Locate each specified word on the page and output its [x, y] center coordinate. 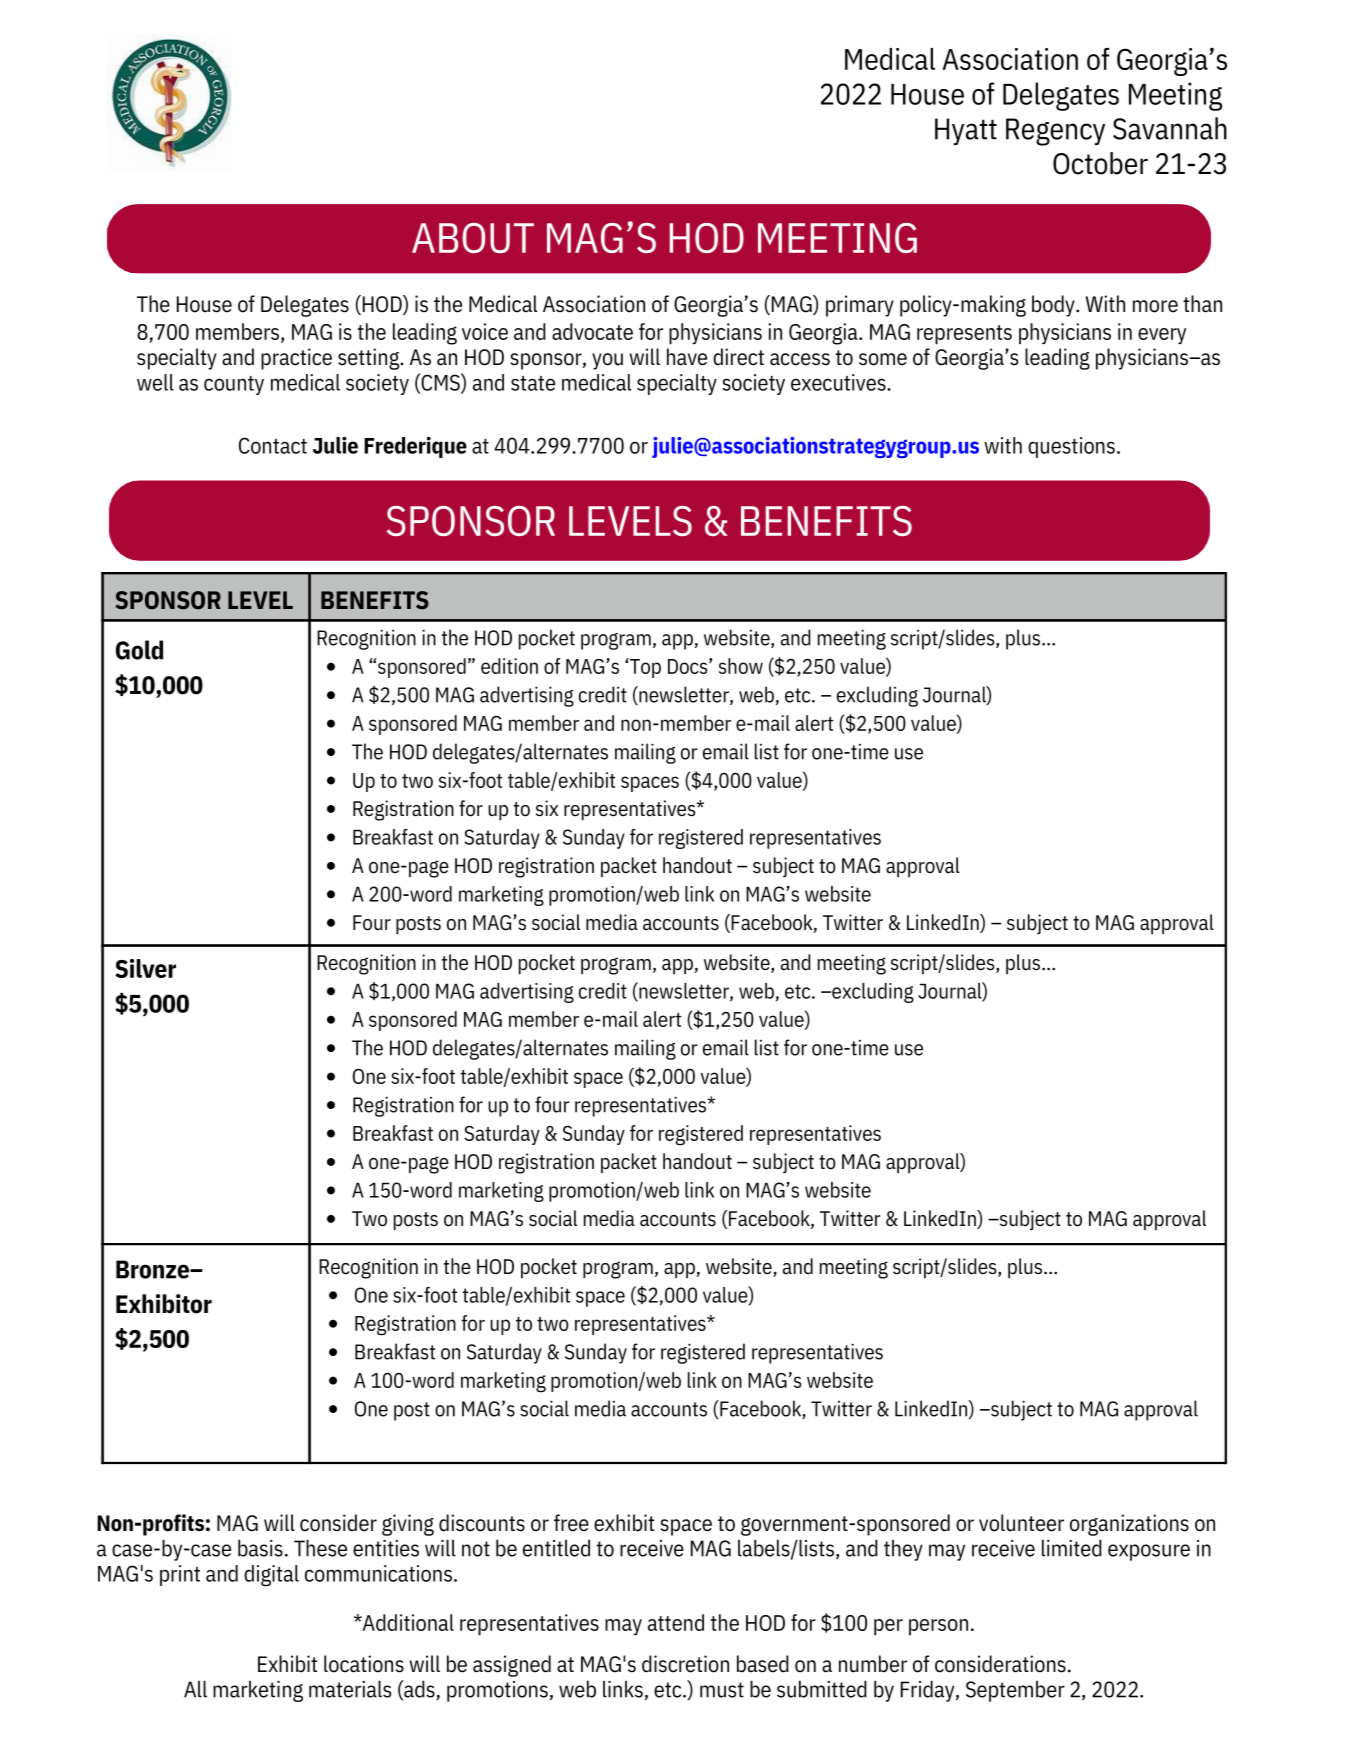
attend [676, 1622]
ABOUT [473, 238]
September [1015, 1691]
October [1100, 163]
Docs [689, 666]
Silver [145, 968]
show [741, 666]
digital [271, 1576]
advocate [592, 331]
